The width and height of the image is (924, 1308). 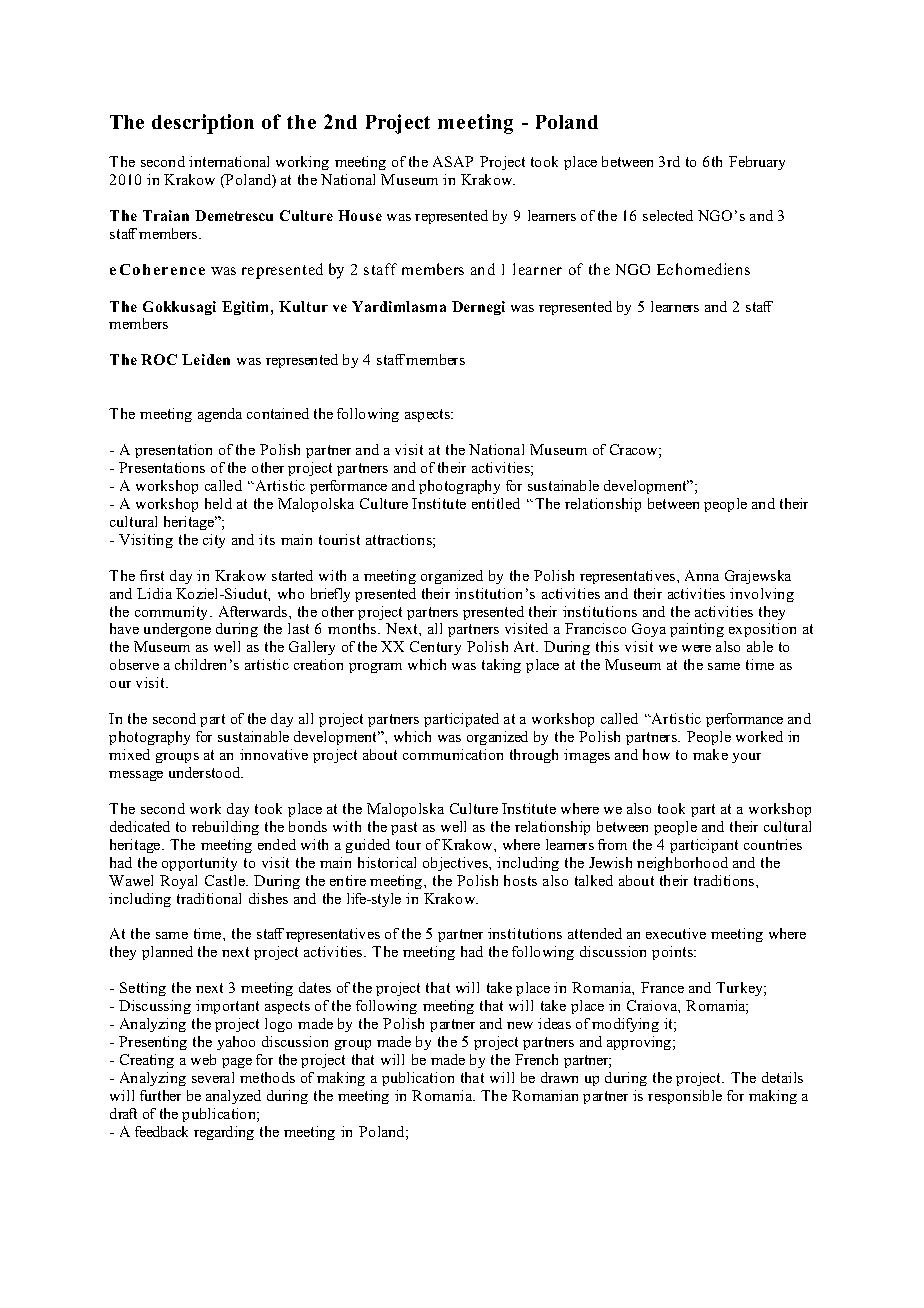 I want to click on analyzed, so click(x=233, y=1097).
